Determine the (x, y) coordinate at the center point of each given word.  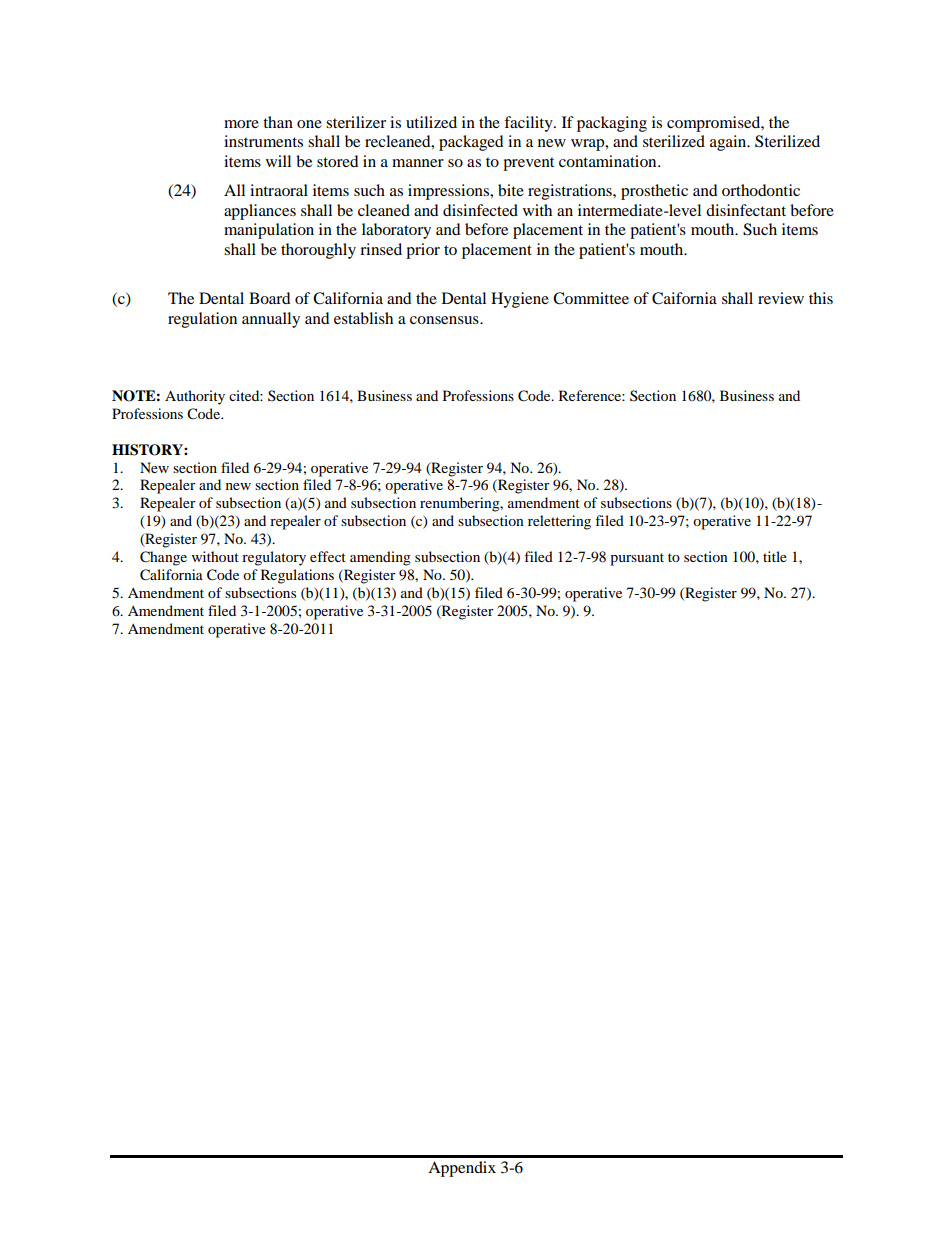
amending (380, 558)
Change (163, 558)
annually (271, 320)
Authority (195, 397)
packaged (471, 143)
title (775, 556)
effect (328, 556)
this (821, 298)
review (781, 298)
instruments (263, 141)
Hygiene (520, 300)
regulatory (274, 558)
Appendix (462, 1169)
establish (363, 318)
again (729, 143)
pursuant (637, 559)
